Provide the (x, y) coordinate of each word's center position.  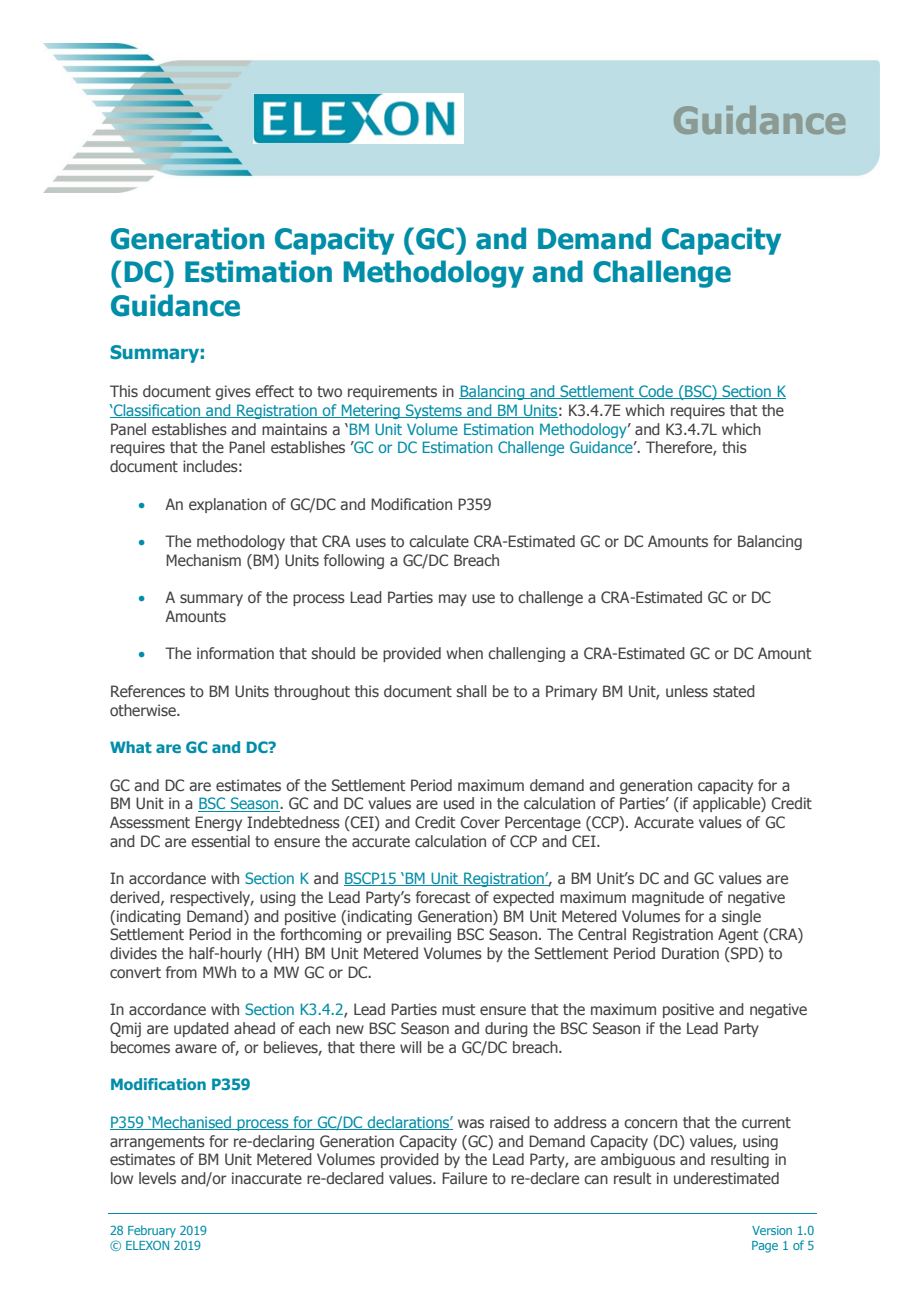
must (458, 1009)
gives (233, 392)
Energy (218, 823)
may (453, 600)
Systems (434, 411)
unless (687, 691)
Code (656, 392)
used (459, 803)
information (235, 653)
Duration (690, 953)
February (152, 1231)
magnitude (668, 898)
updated (201, 1029)
